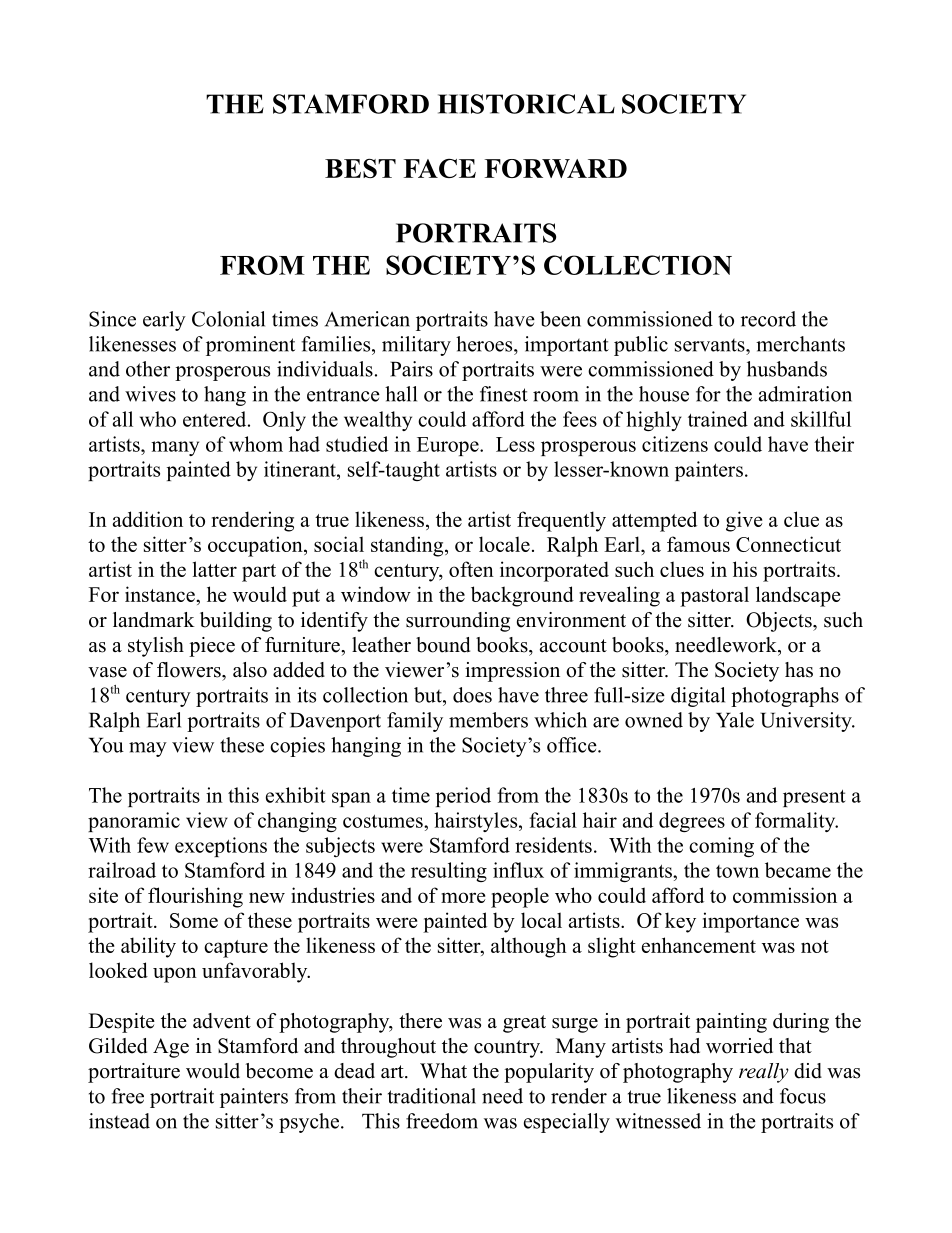  What do you see at coordinates (171, 1048) in the image?
I see `Age` at bounding box center [171, 1048].
